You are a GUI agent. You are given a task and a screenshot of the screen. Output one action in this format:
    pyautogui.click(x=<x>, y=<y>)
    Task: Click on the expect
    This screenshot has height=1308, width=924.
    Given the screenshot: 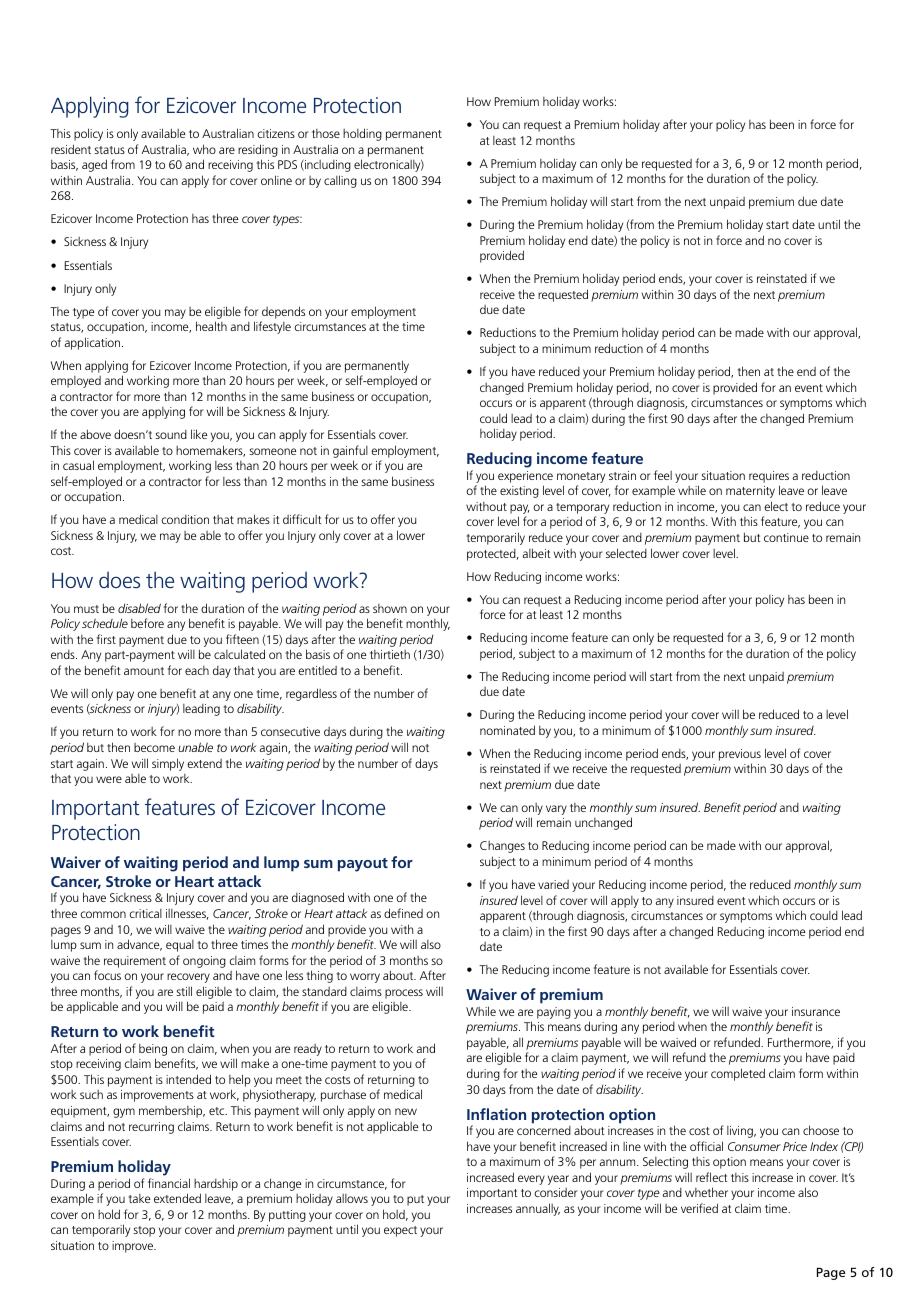 What is the action you would take?
    pyautogui.click(x=400, y=1231)
